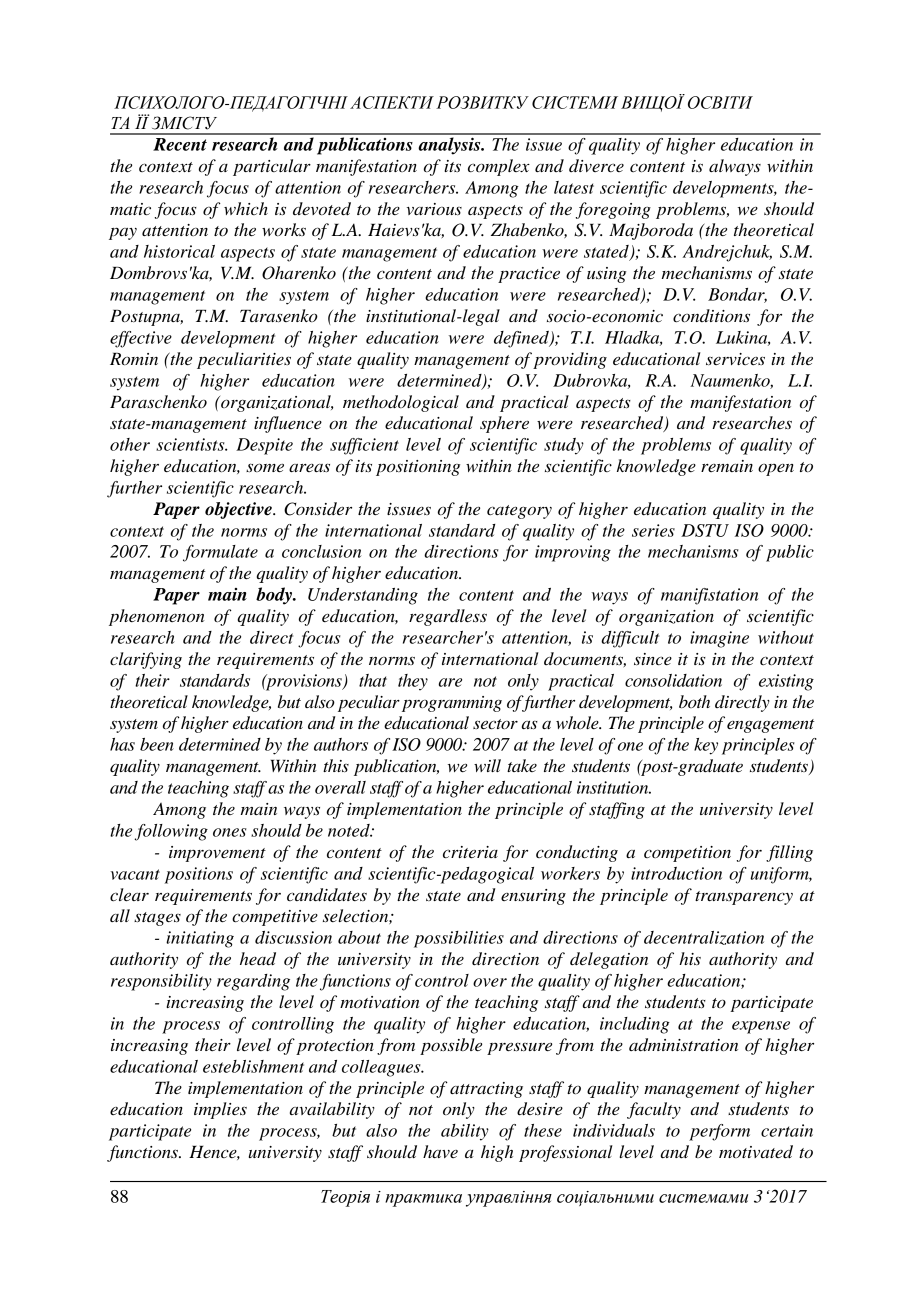  Describe the element at coordinates (146, 660) in the page. I see `clarifying` at that location.
